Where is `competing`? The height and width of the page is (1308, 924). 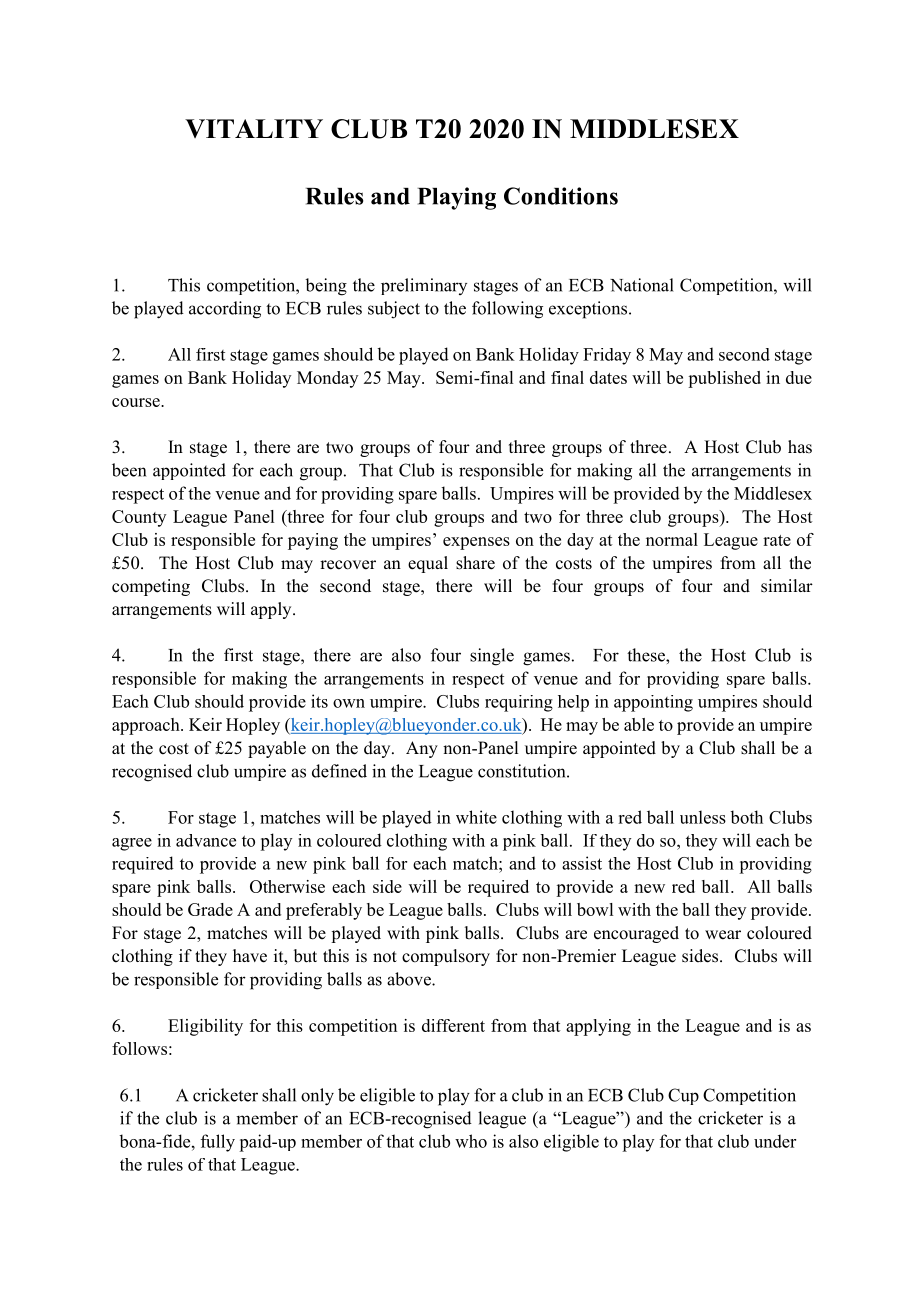 competing is located at coordinates (151, 587).
